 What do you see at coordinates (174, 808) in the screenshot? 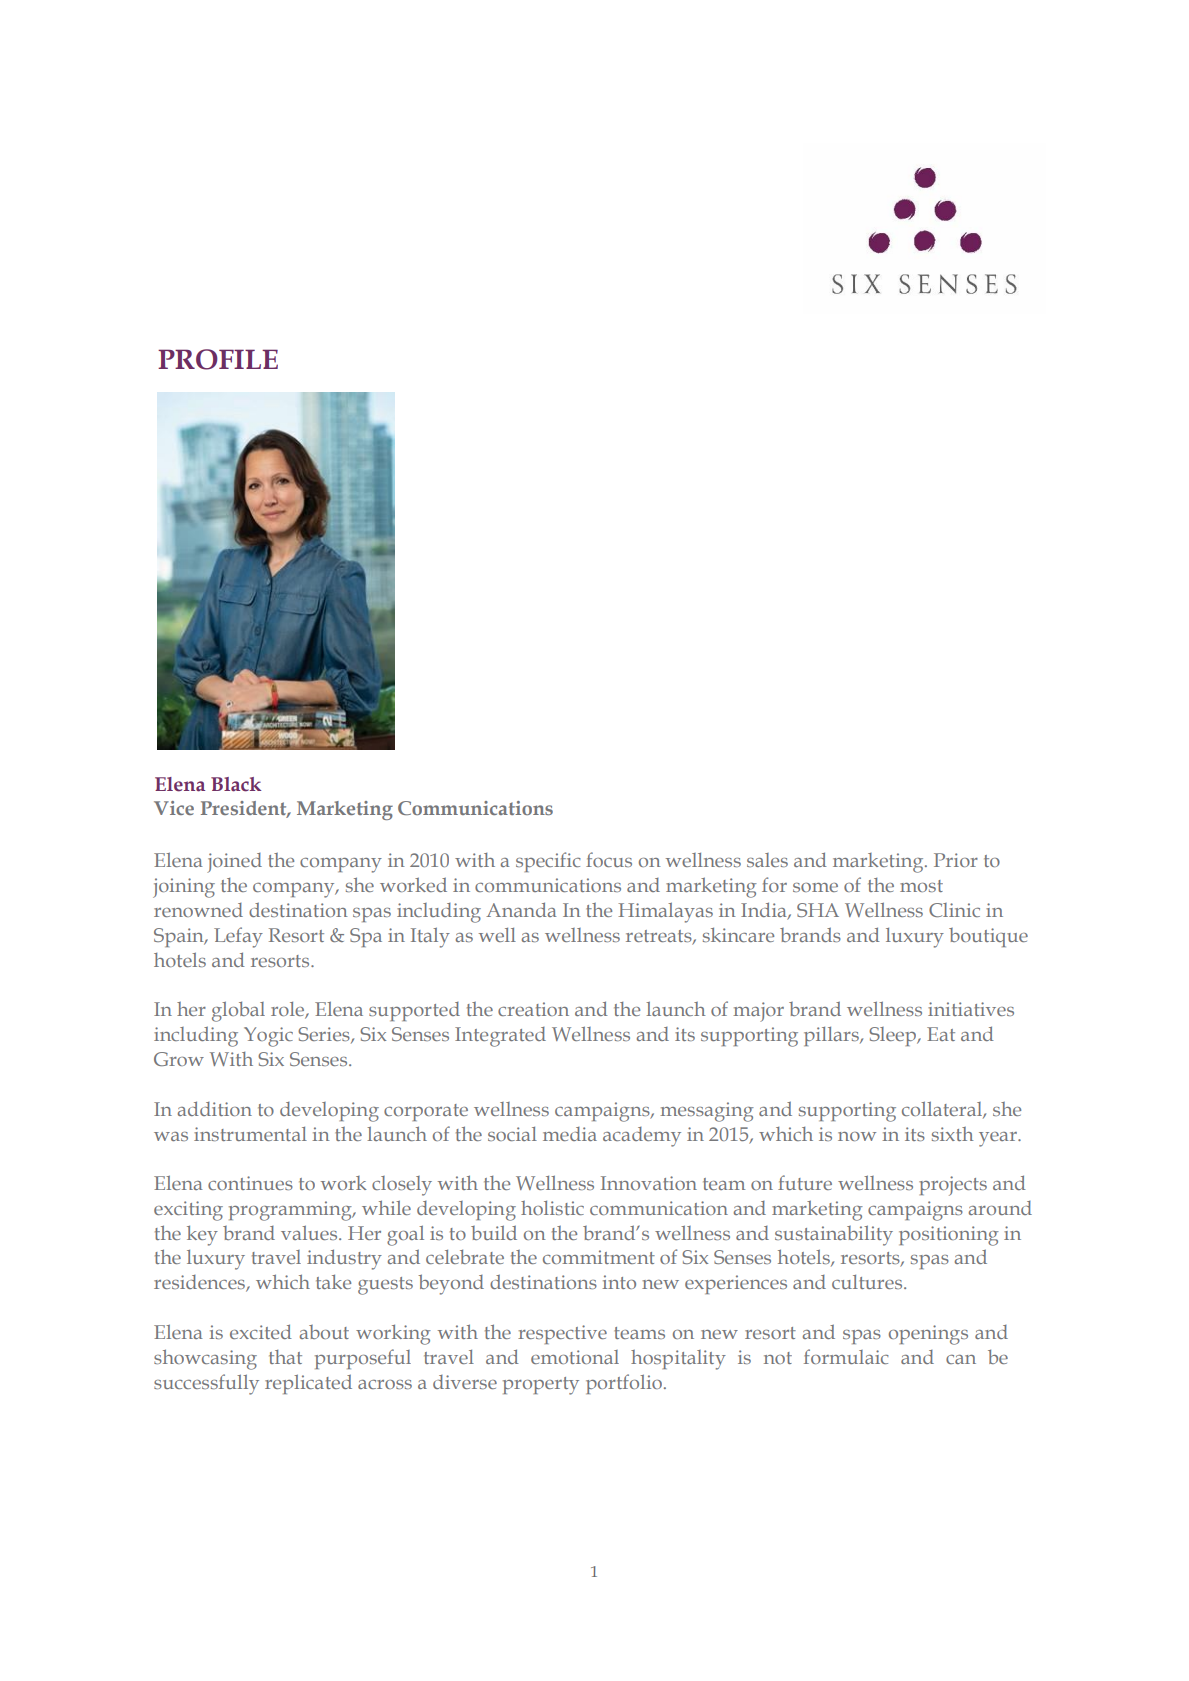
I see `Vice` at bounding box center [174, 808].
